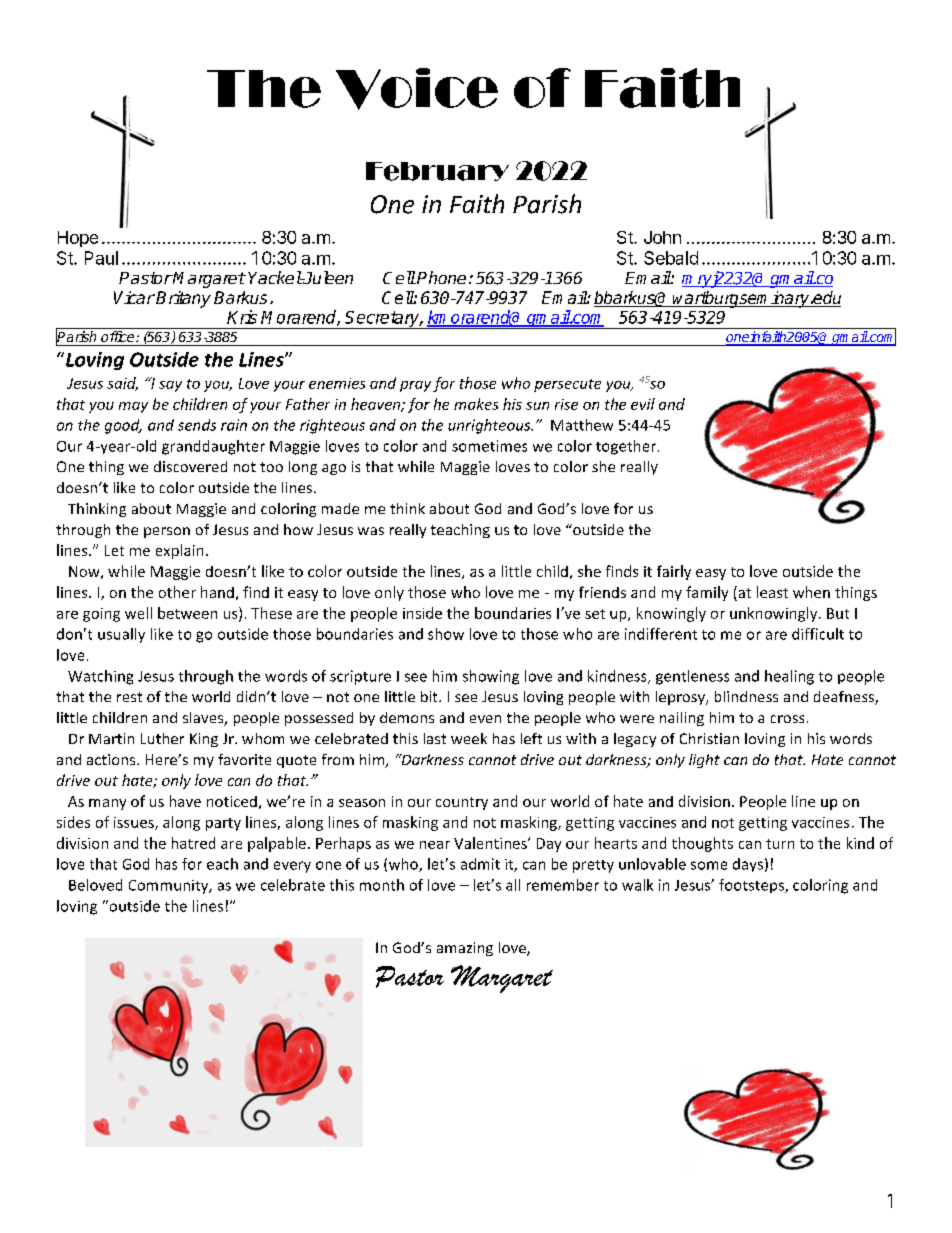  Describe the element at coordinates (193, 843) in the screenshot. I see `hatred` at that location.
